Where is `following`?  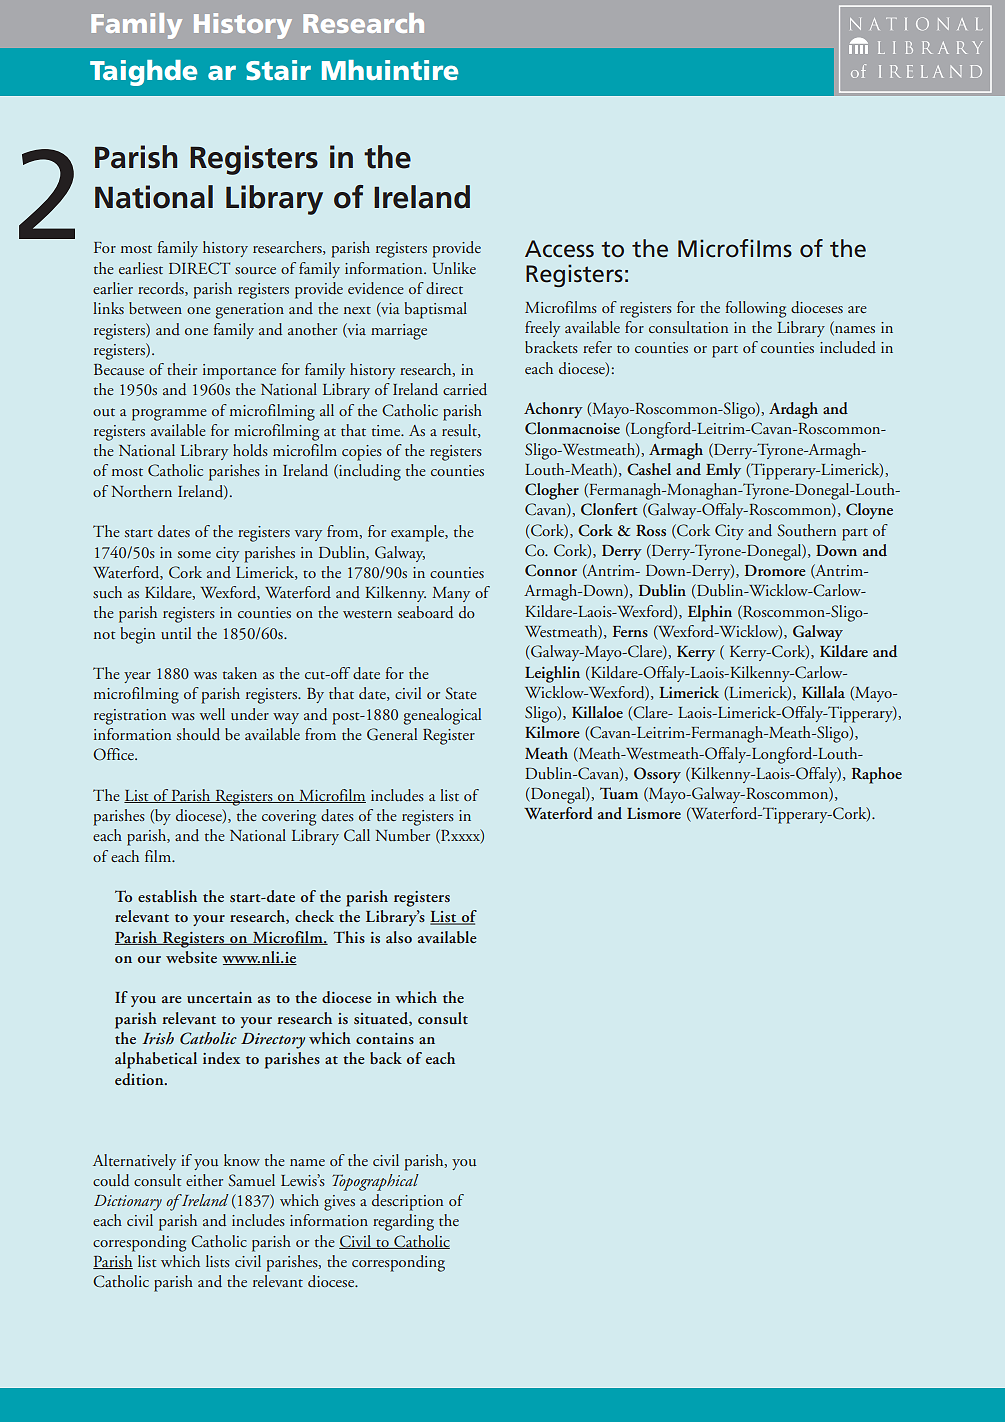 following is located at coordinates (756, 309).
